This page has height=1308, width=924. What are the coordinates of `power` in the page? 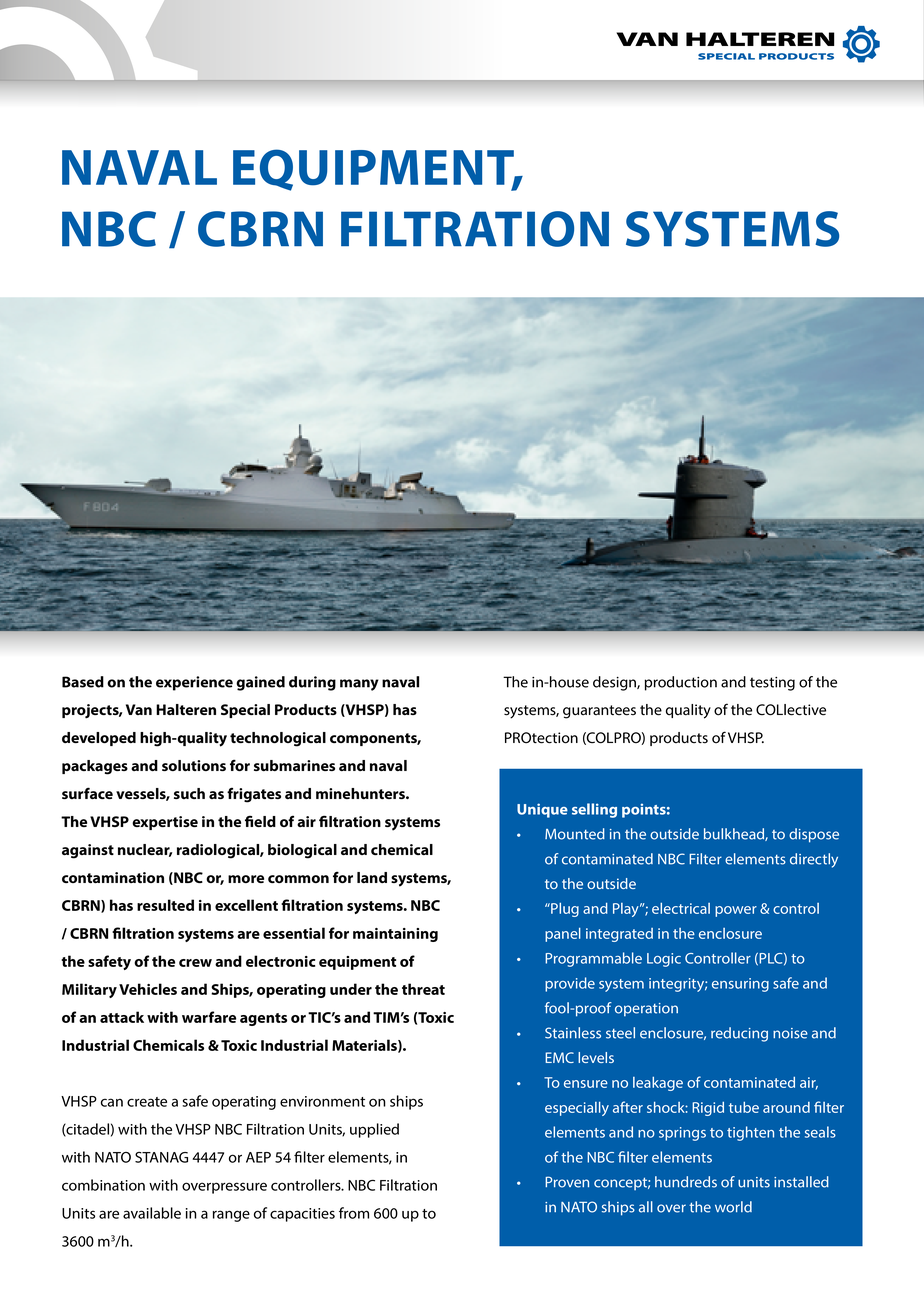 It's located at (736, 911).
